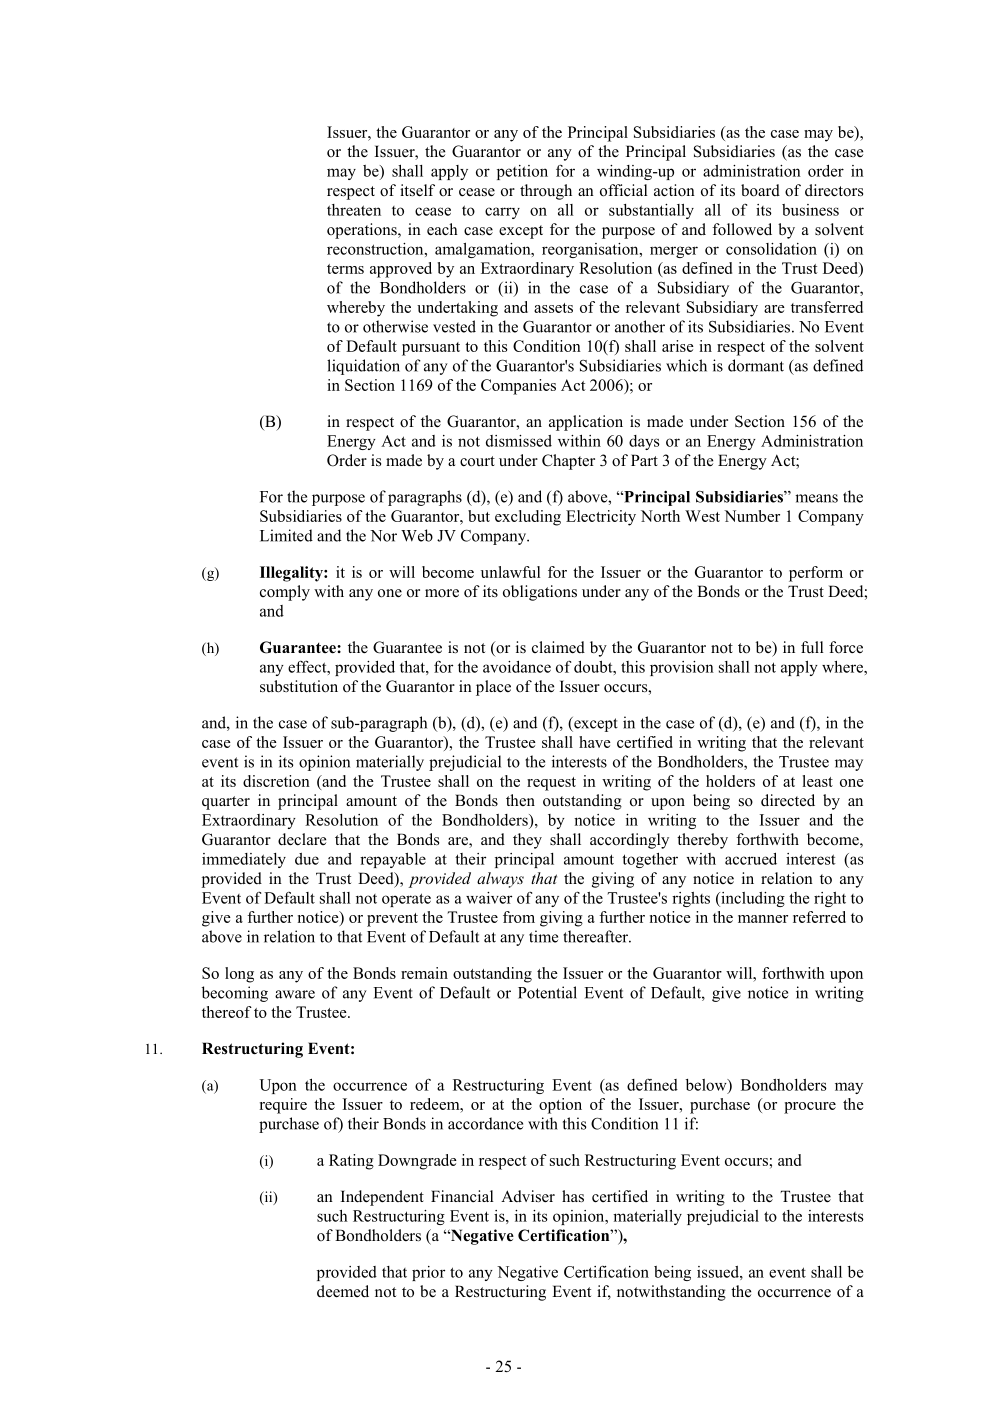 The width and height of the screenshot is (1007, 1425). Describe the element at coordinates (546, 192) in the screenshot. I see `through` at that location.
